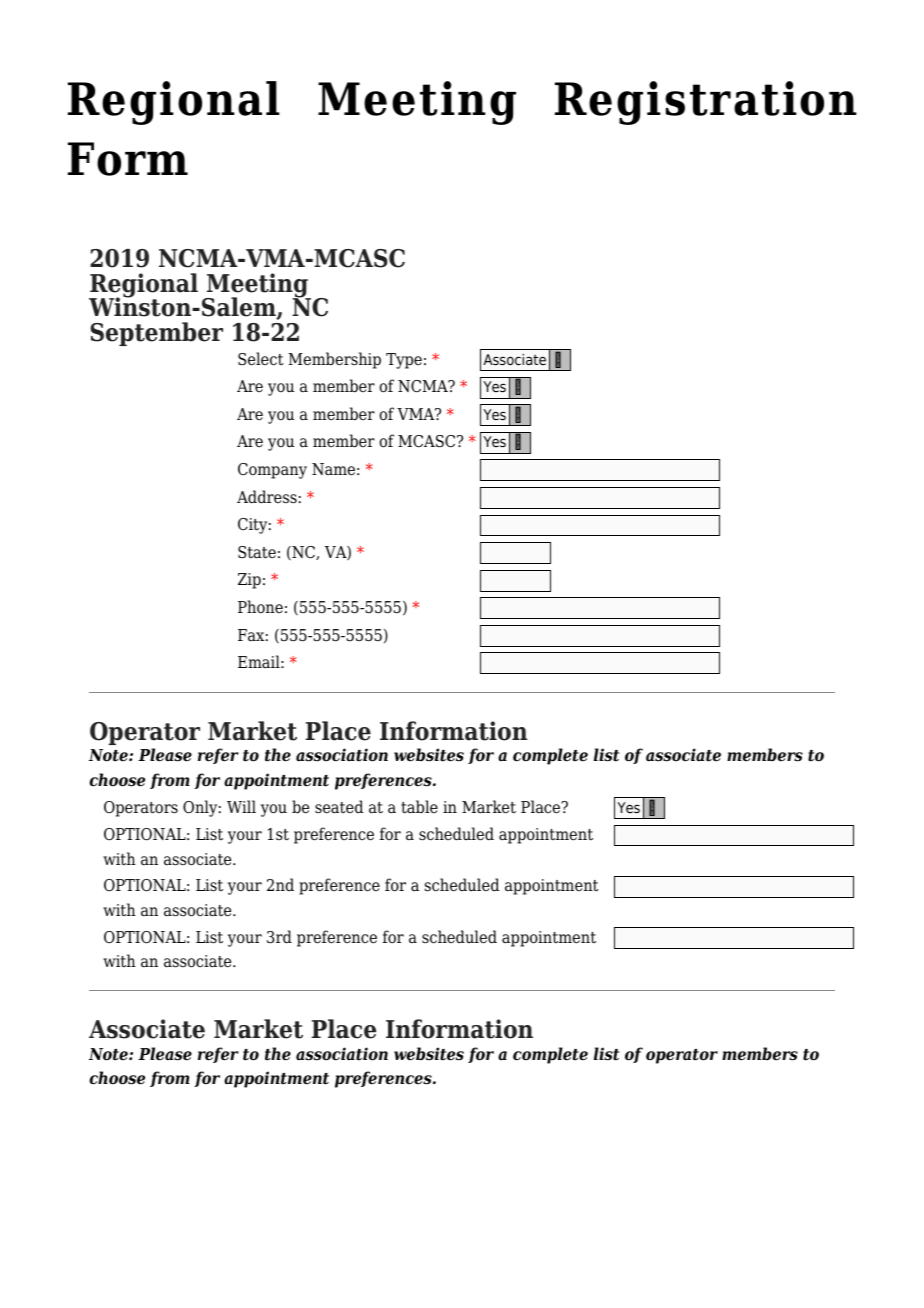 The width and height of the image is (924, 1308). What do you see at coordinates (257, 552) in the image?
I see `State` at bounding box center [257, 552].
